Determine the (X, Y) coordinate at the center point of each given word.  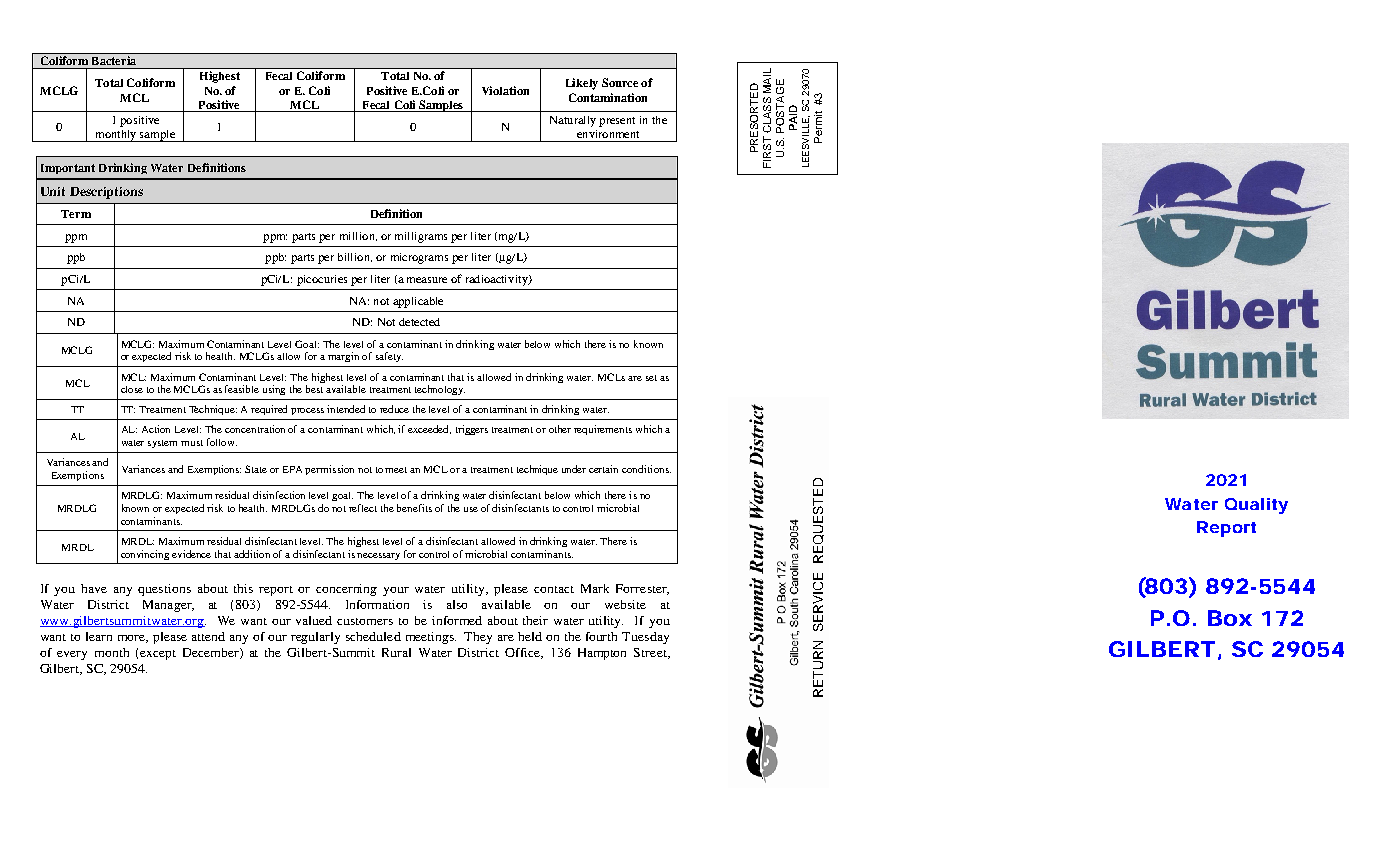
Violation (505, 90)
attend (208, 636)
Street (651, 653)
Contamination (608, 97)
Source (620, 82)
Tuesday (645, 638)
